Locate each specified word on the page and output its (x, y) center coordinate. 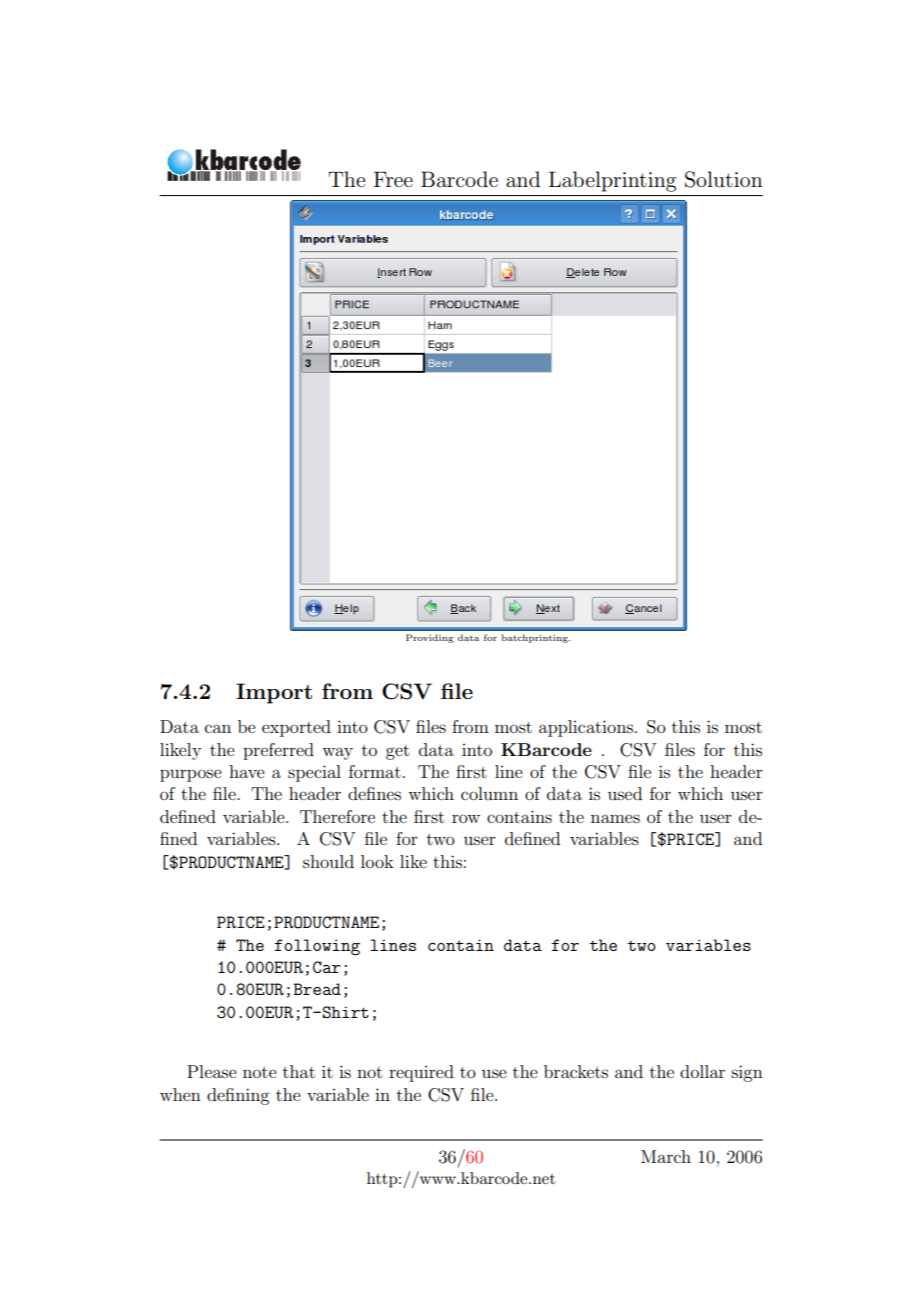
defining (238, 1096)
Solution (724, 179)
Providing (430, 638)
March (666, 1156)
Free (393, 179)
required (421, 1073)
